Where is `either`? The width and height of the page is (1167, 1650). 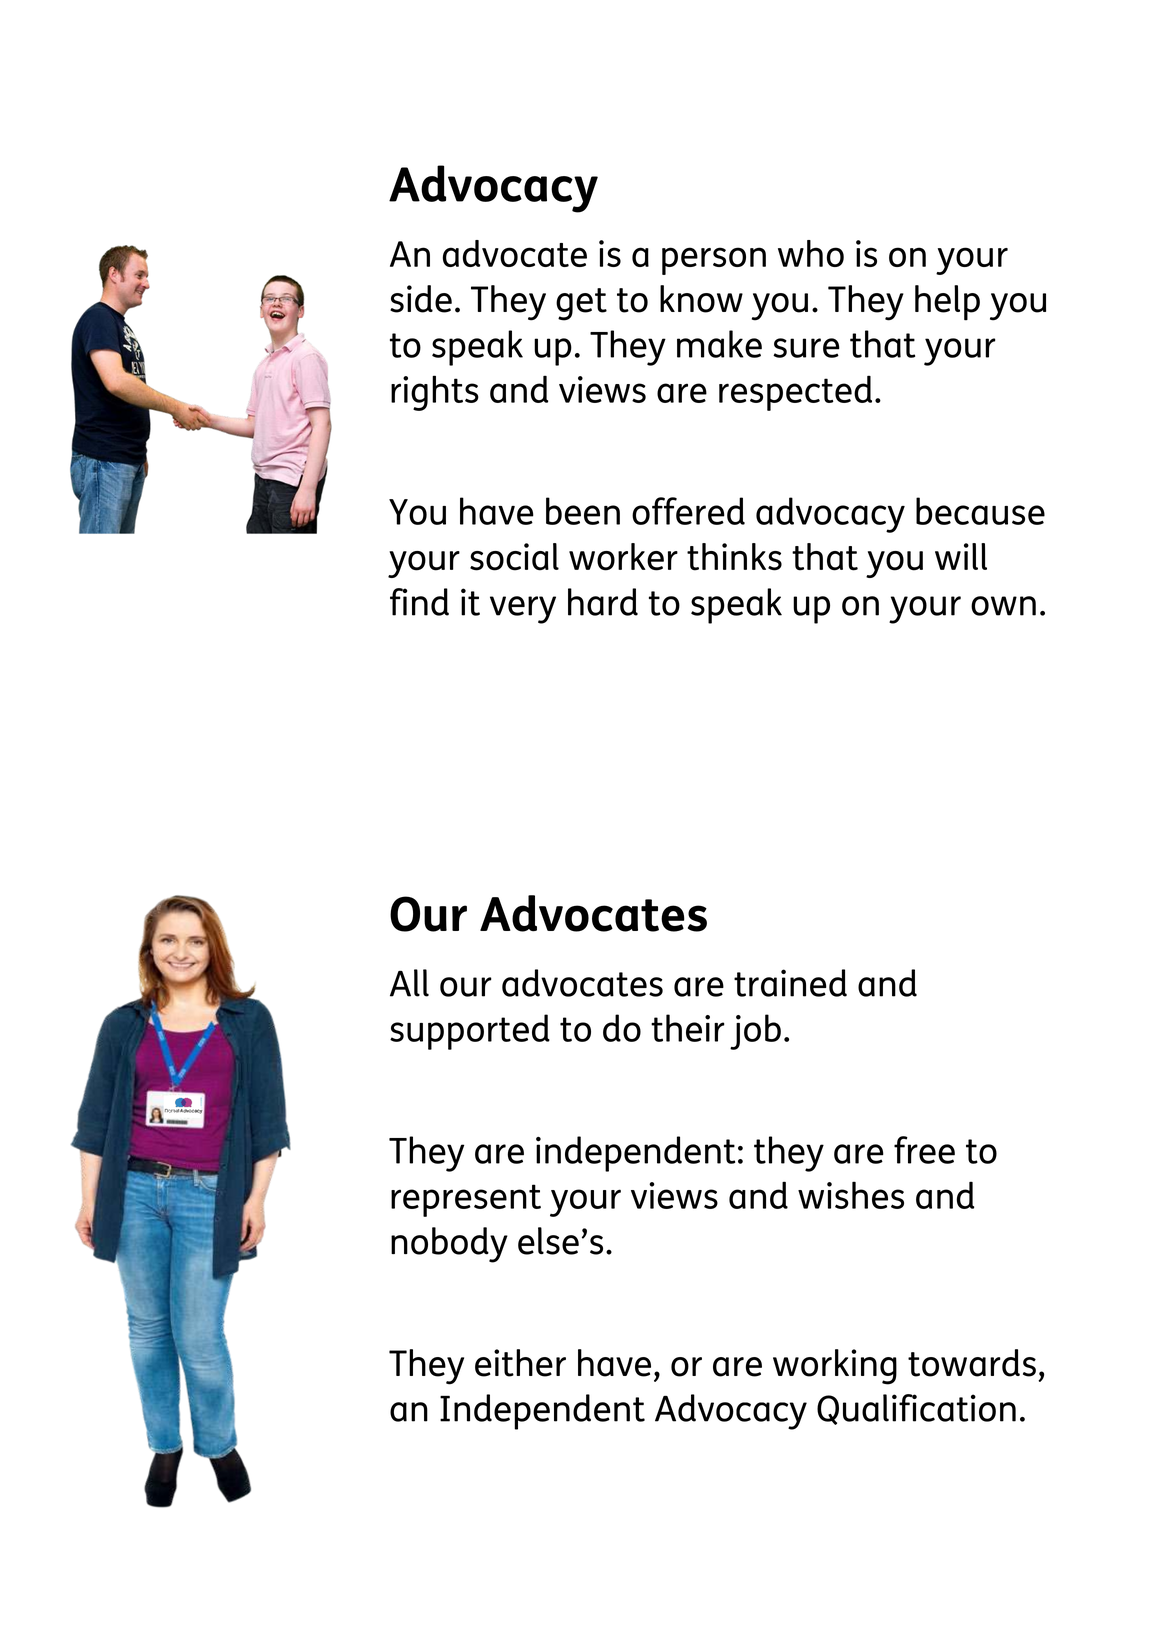 either is located at coordinates (520, 1363).
